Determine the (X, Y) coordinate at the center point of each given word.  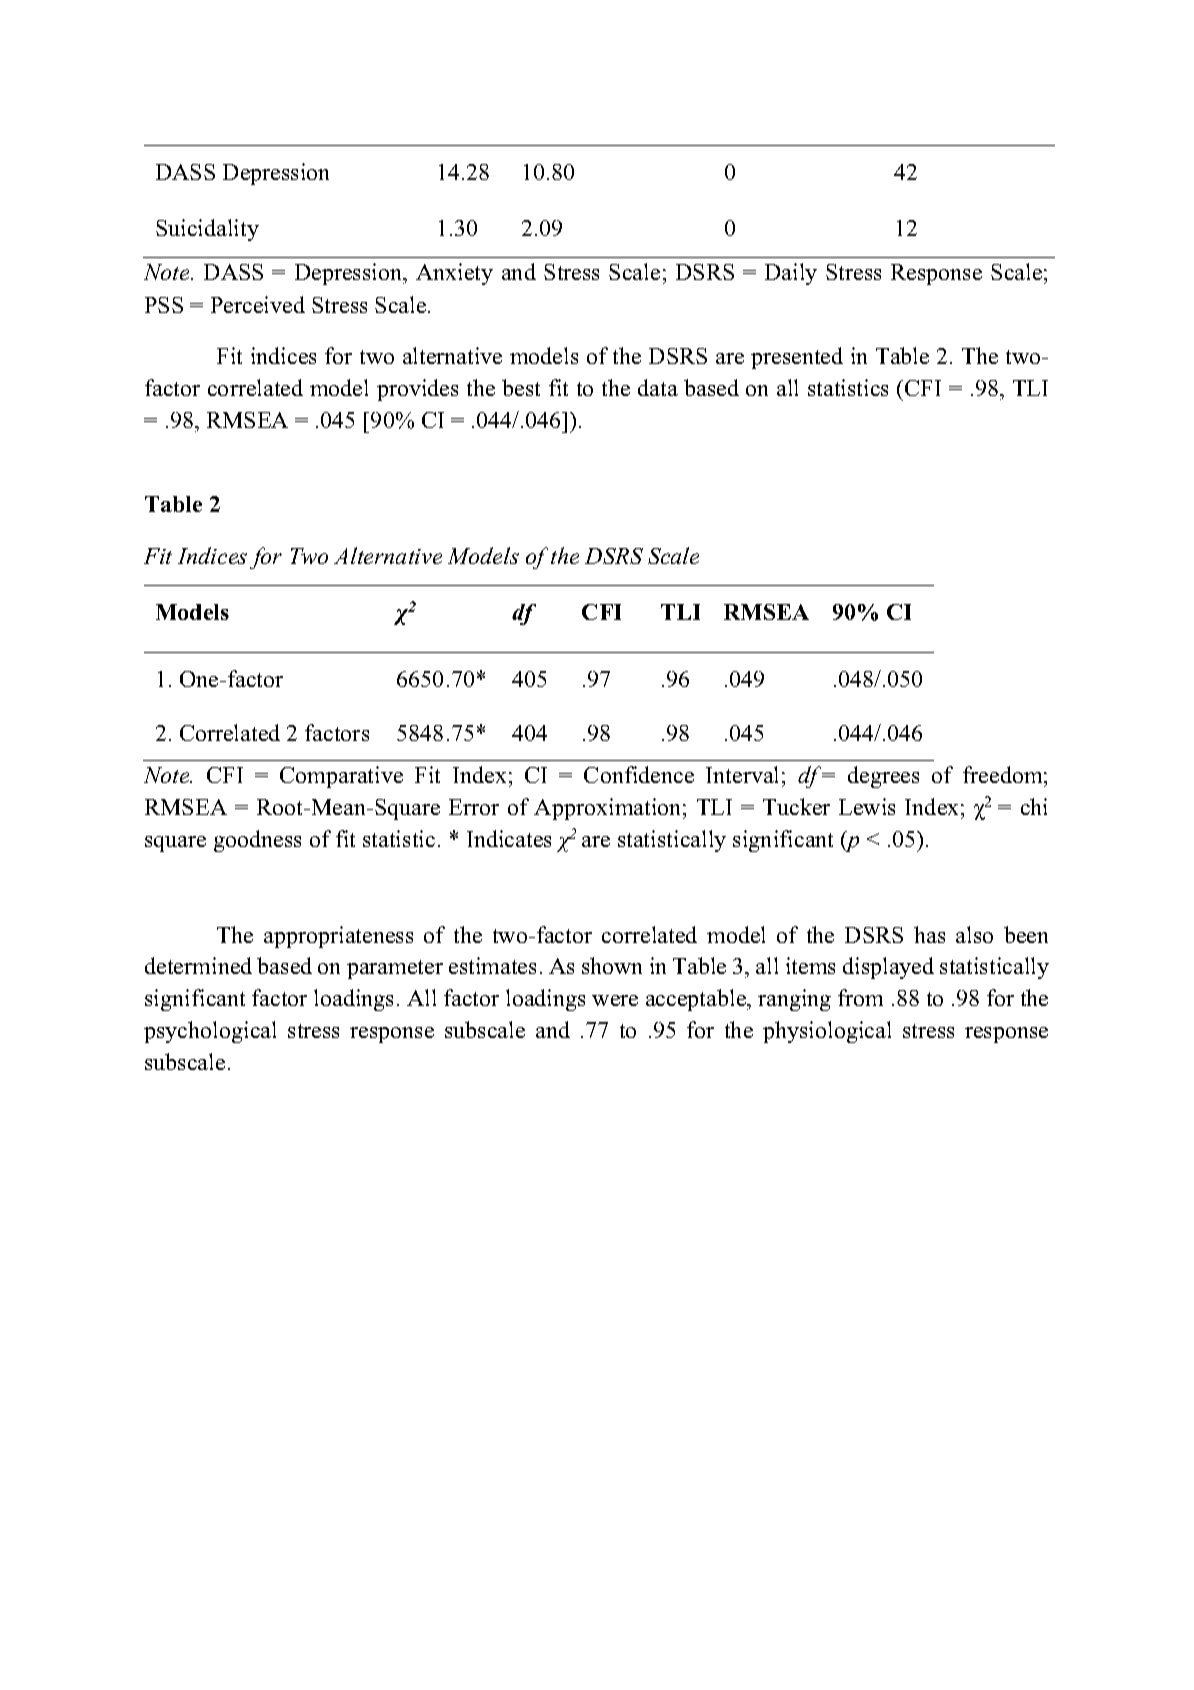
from (860, 997)
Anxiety (454, 274)
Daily (791, 274)
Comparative (341, 777)
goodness (257, 841)
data (658, 387)
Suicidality (207, 230)
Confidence (639, 774)
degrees (883, 777)
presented (797, 358)
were (615, 1000)
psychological (210, 1032)
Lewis (867, 806)
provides (417, 390)
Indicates (509, 838)
